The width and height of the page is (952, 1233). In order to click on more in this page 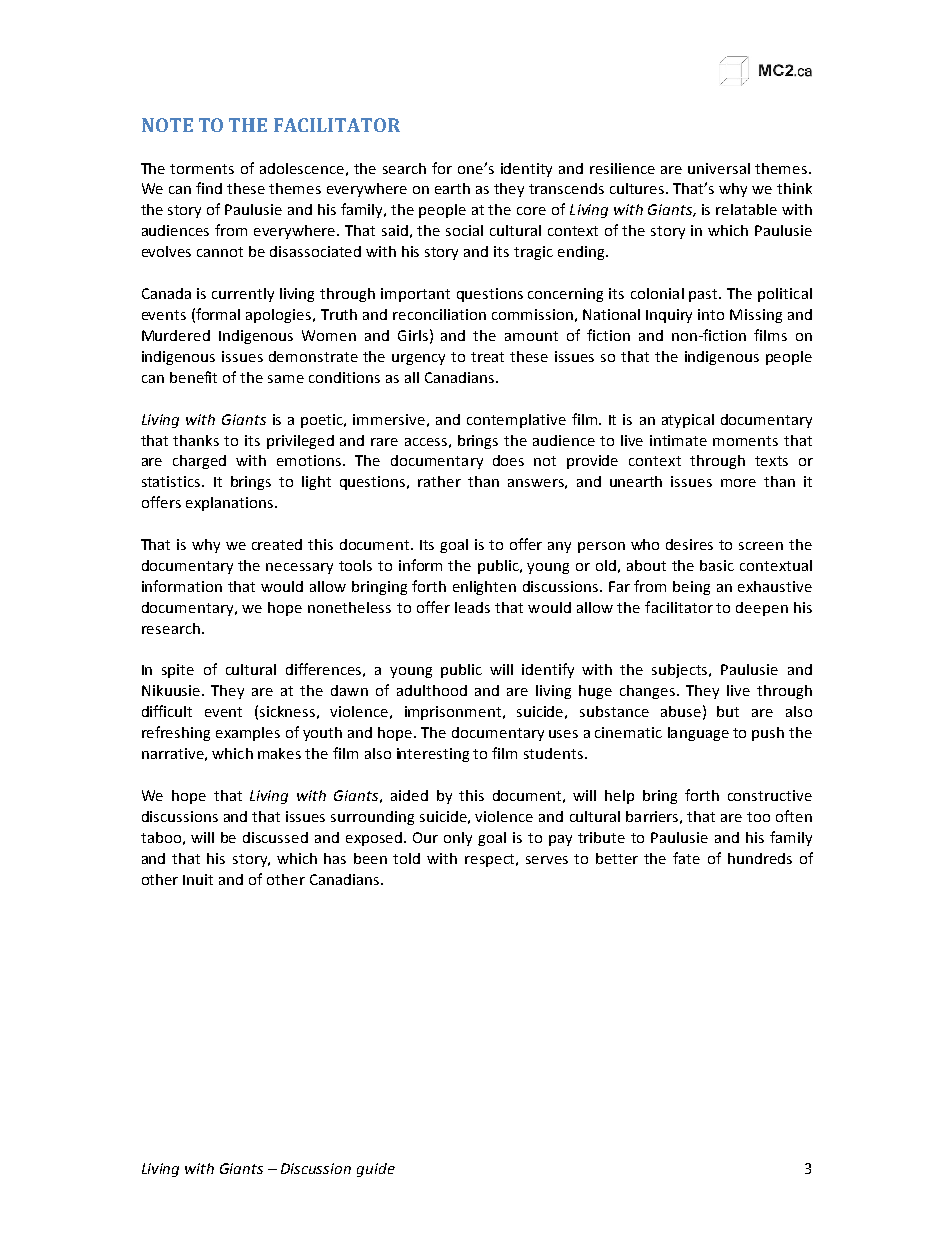, I will do `click(738, 483)`.
